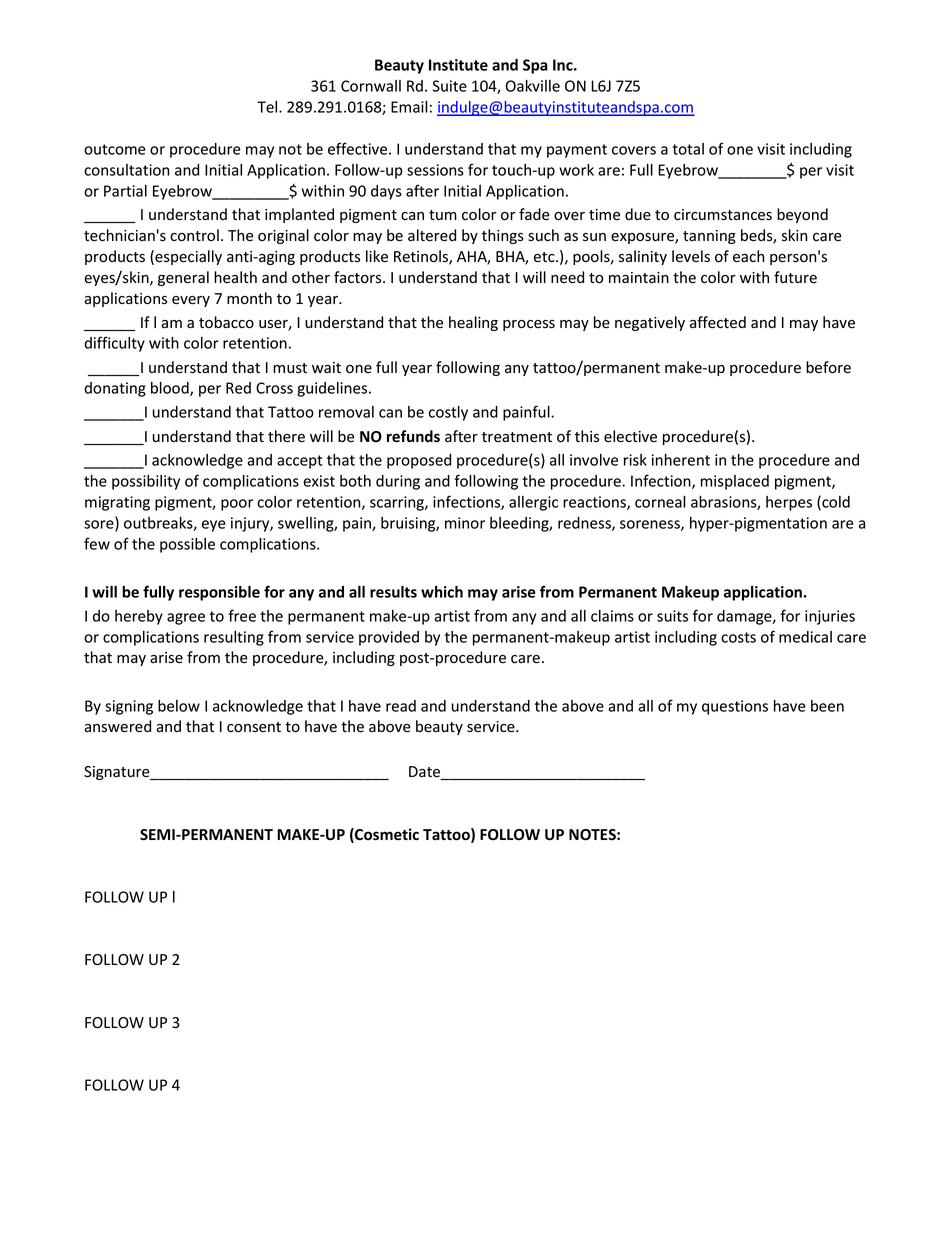 The height and width of the screenshot is (1233, 952). I want to click on below, so click(179, 706).
